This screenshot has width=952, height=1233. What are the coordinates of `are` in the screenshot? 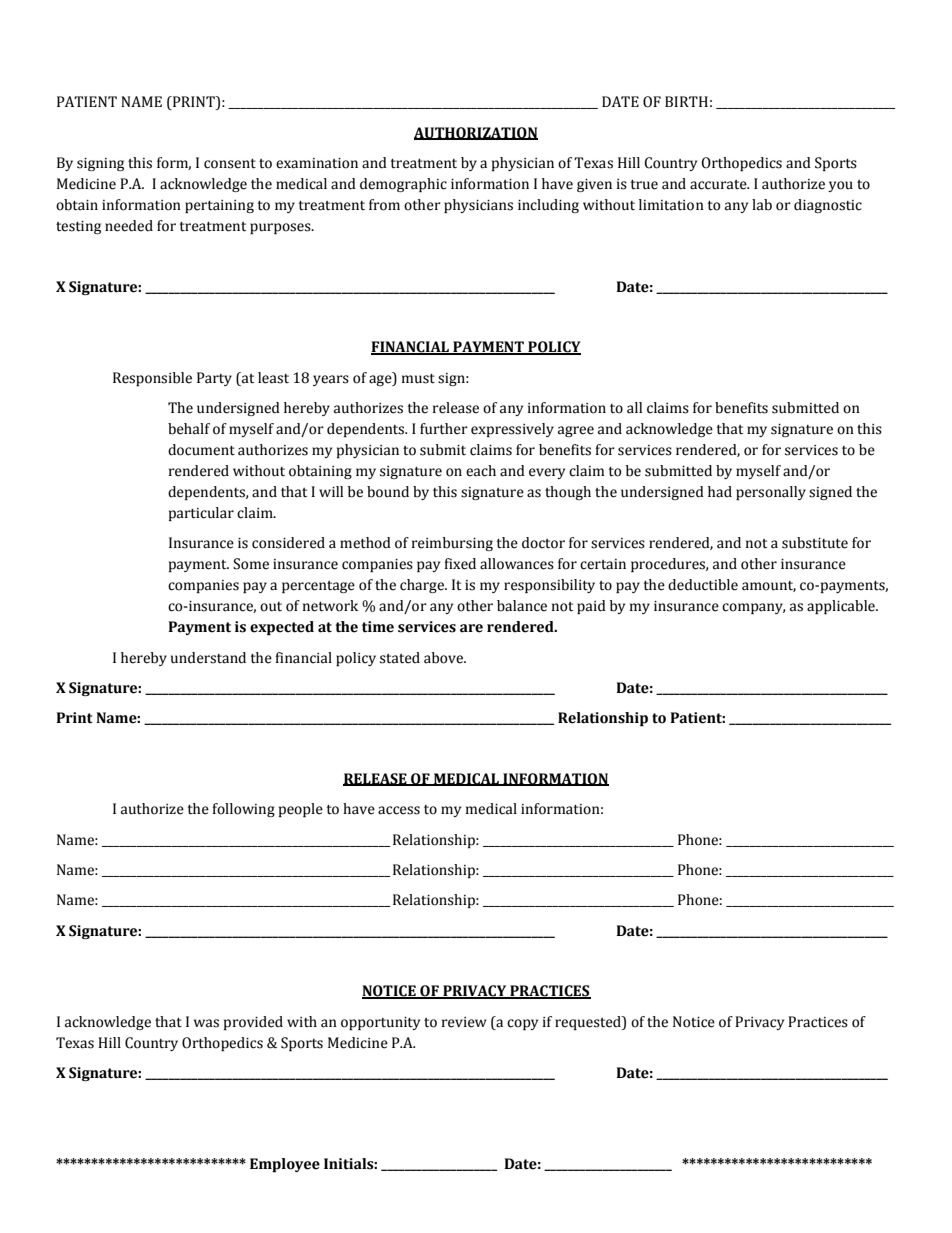 It's located at (471, 628).
